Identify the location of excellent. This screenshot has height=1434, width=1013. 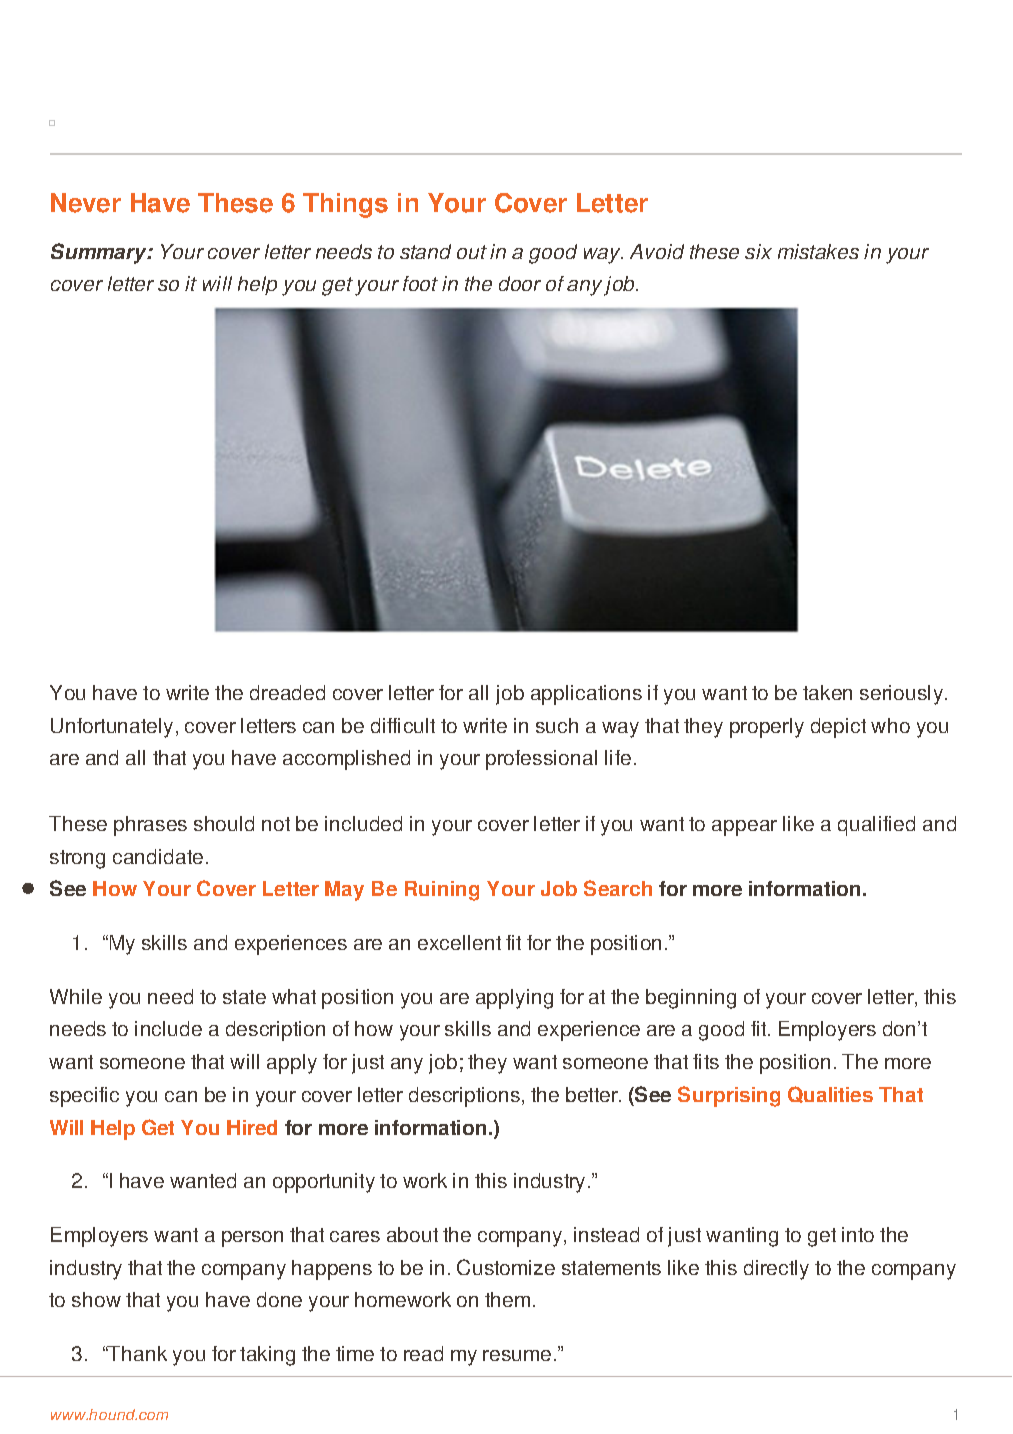
(459, 942).
